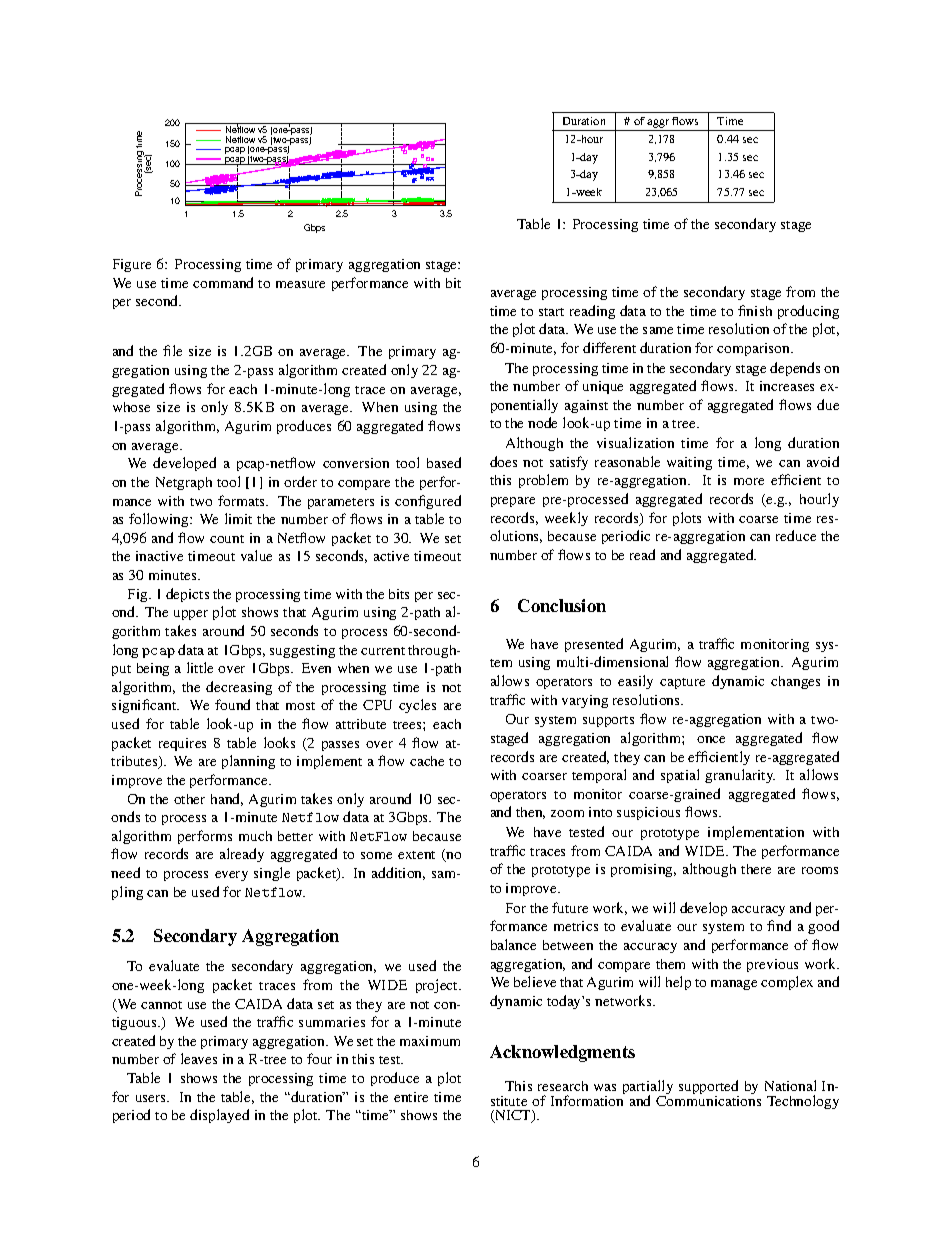 The width and height of the screenshot is (952, 1233). What do you see at coordinates (232, 704) in the screenshot?
I see `found` at bounding box center [232, 704].
